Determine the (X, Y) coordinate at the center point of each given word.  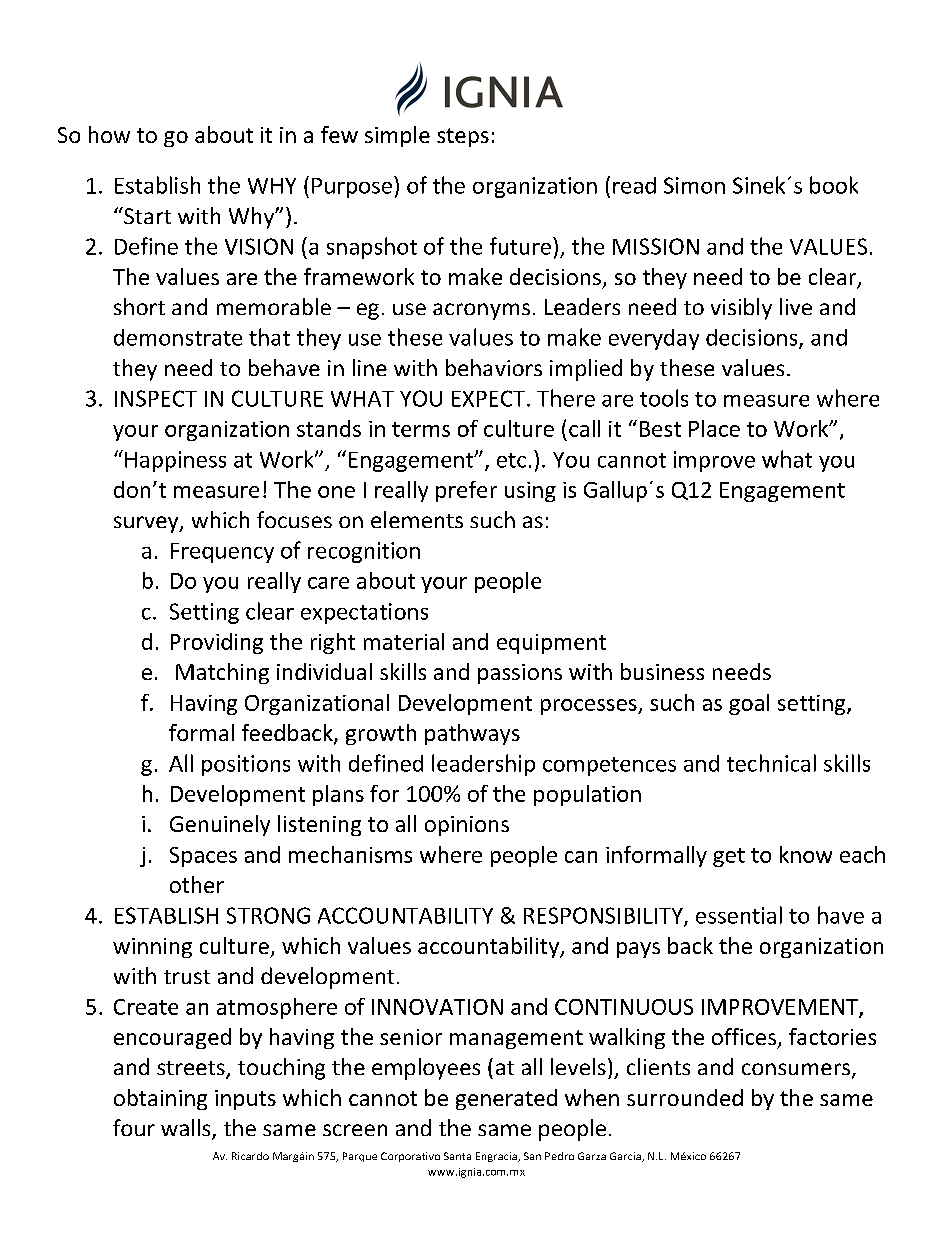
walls (187, 1129)
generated (506, 1099)
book (834, 185)
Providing (217, 643)
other (197, 884)
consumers (797, 1070)
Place (714, 428)
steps (463, 137)
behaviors (494, 367)
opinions (467, 826)
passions (520, 674)
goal (749, 704)
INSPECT (156, 398)
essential (739, 915)
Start (146, 215)
